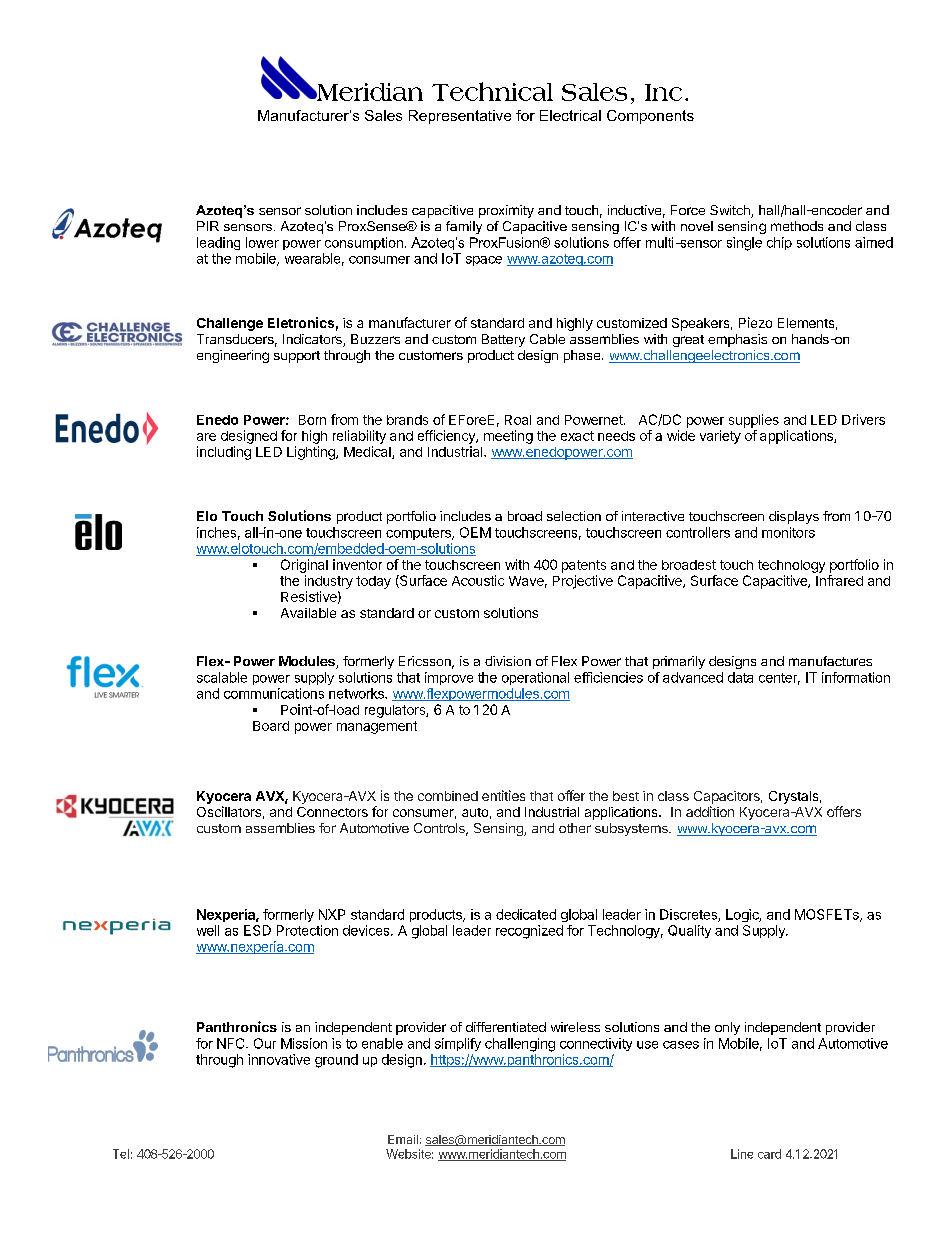  What do you see at coordinates (830, 661) in the screenshot?
I see `manufactures` at bounding box center [830, 661].
